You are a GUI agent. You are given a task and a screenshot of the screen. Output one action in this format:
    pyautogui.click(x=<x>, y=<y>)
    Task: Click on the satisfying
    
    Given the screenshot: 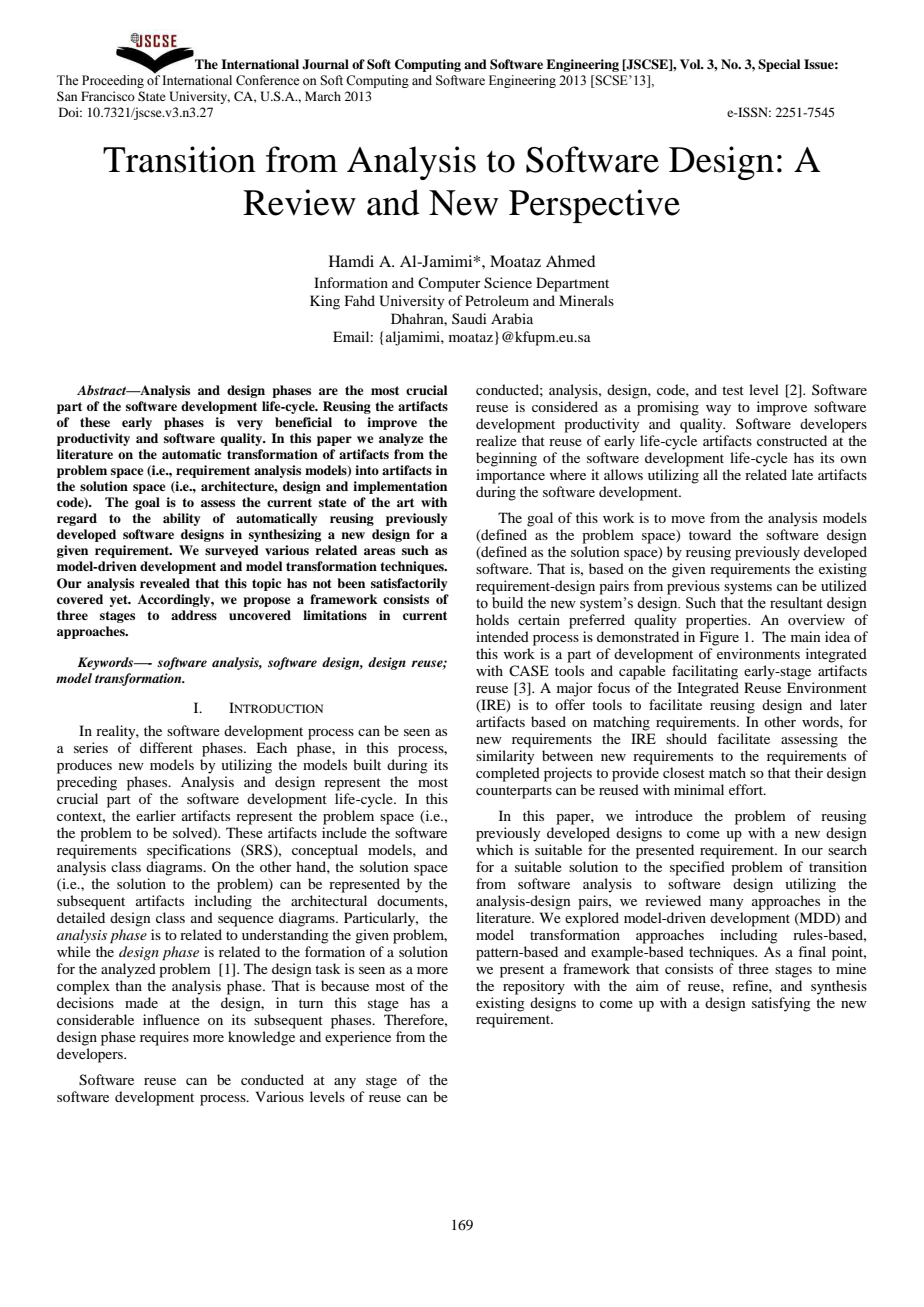 What is the action you would take?
    pyautogui.click(x=781, y=1004)
